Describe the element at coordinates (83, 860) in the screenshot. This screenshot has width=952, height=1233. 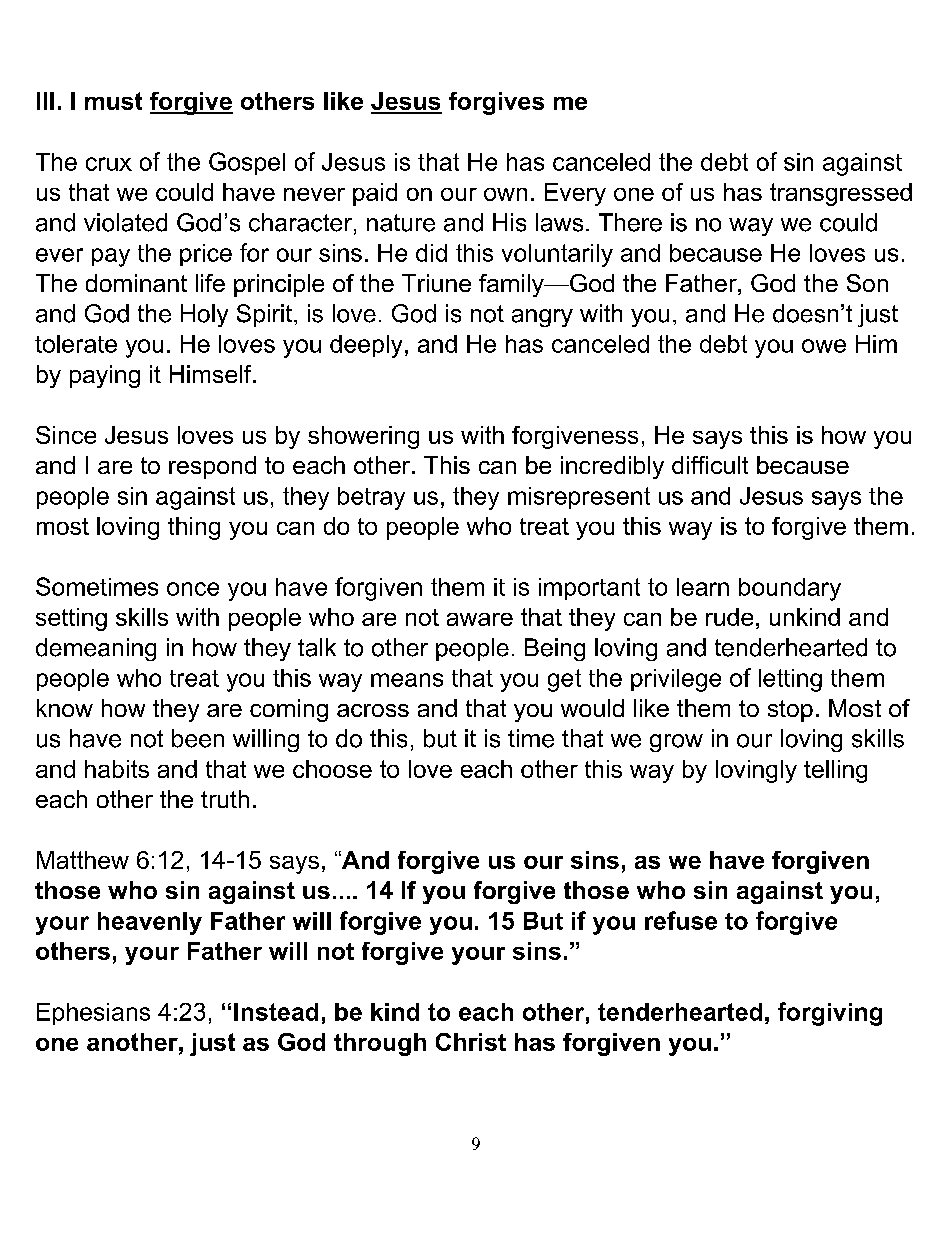
I see `Matthew` at that location.
